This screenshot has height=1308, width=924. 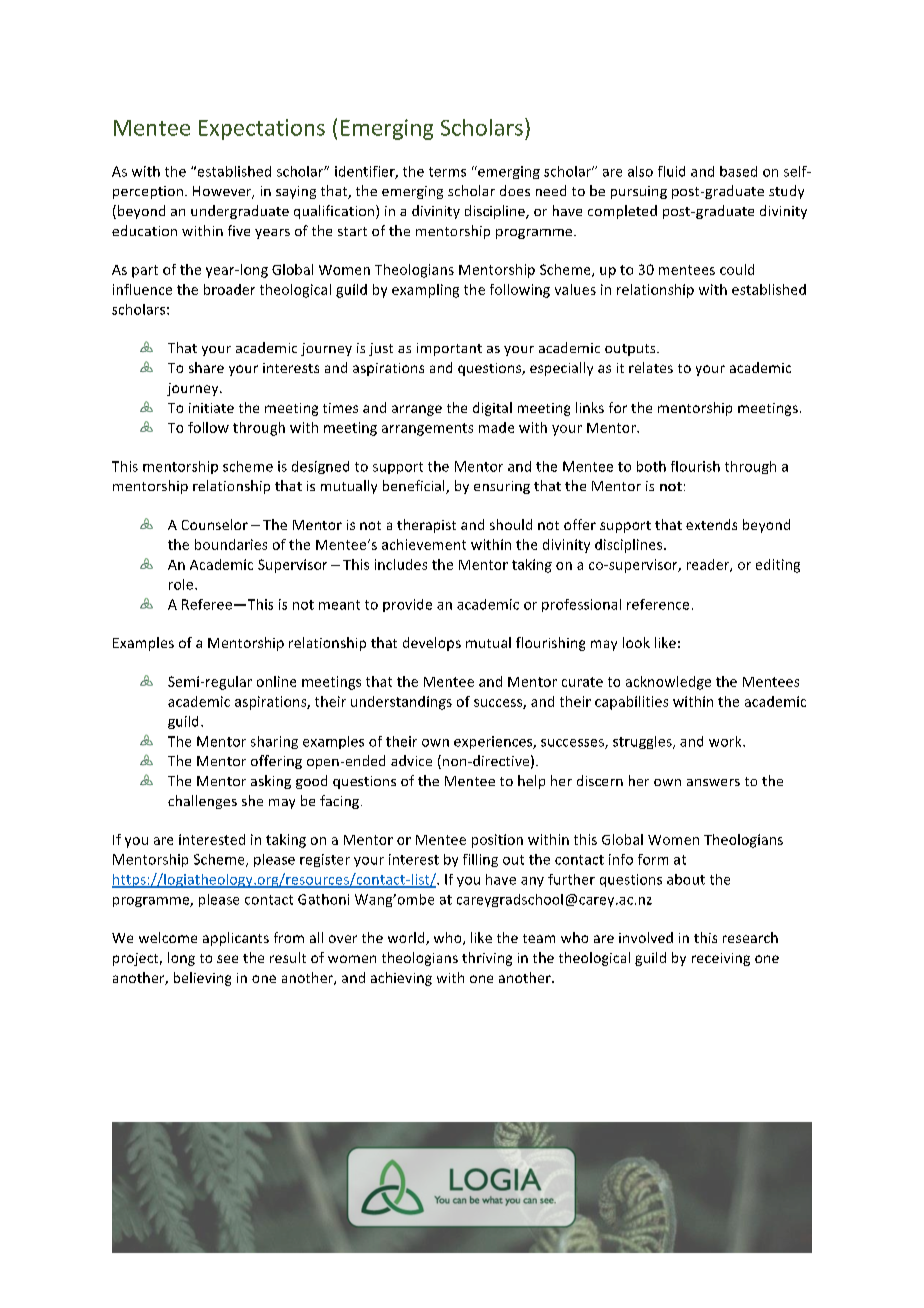 I want to click on ensuring, so click(x=502, y=487).
